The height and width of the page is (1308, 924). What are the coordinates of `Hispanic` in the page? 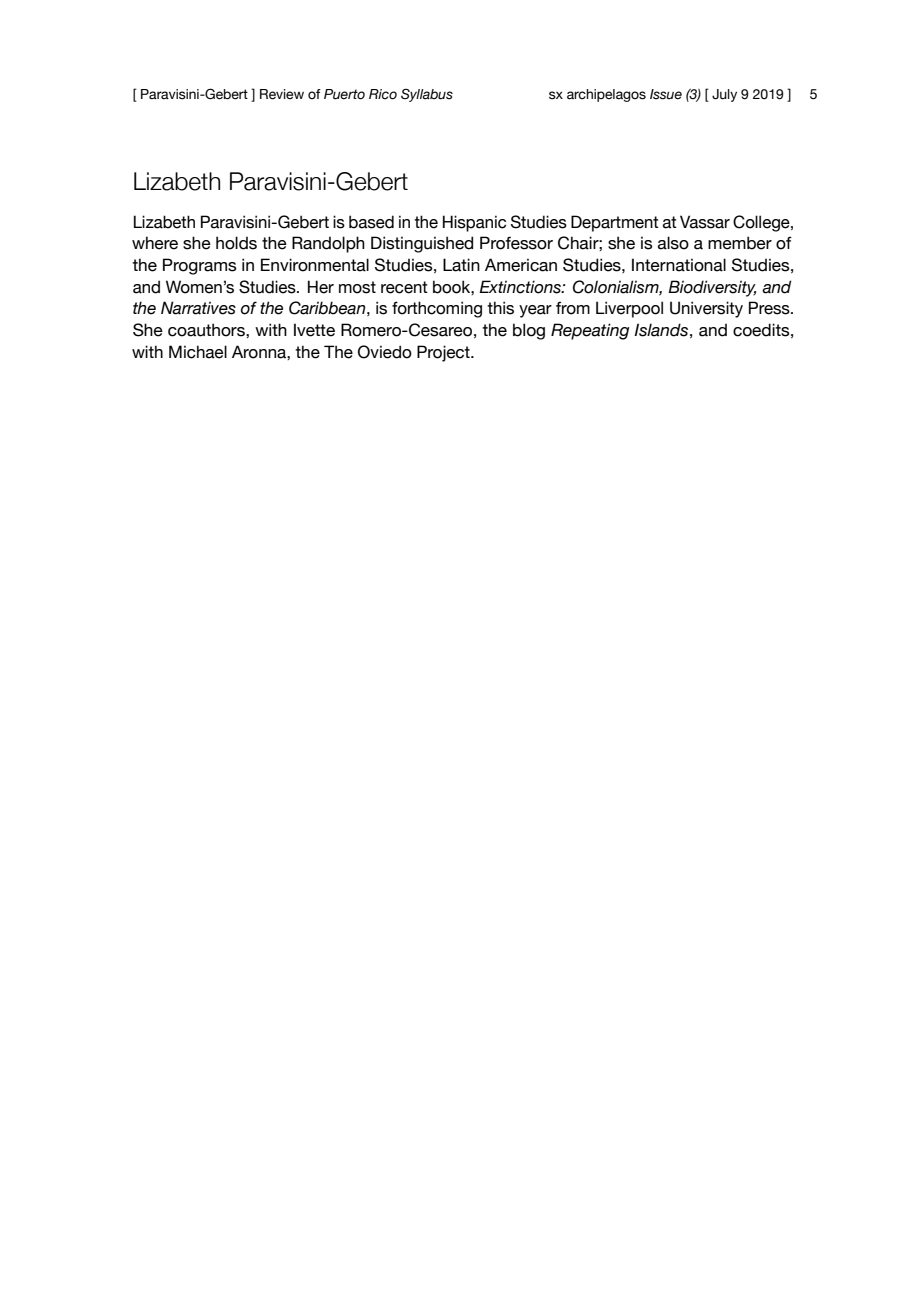 It's located at (474, 223).
